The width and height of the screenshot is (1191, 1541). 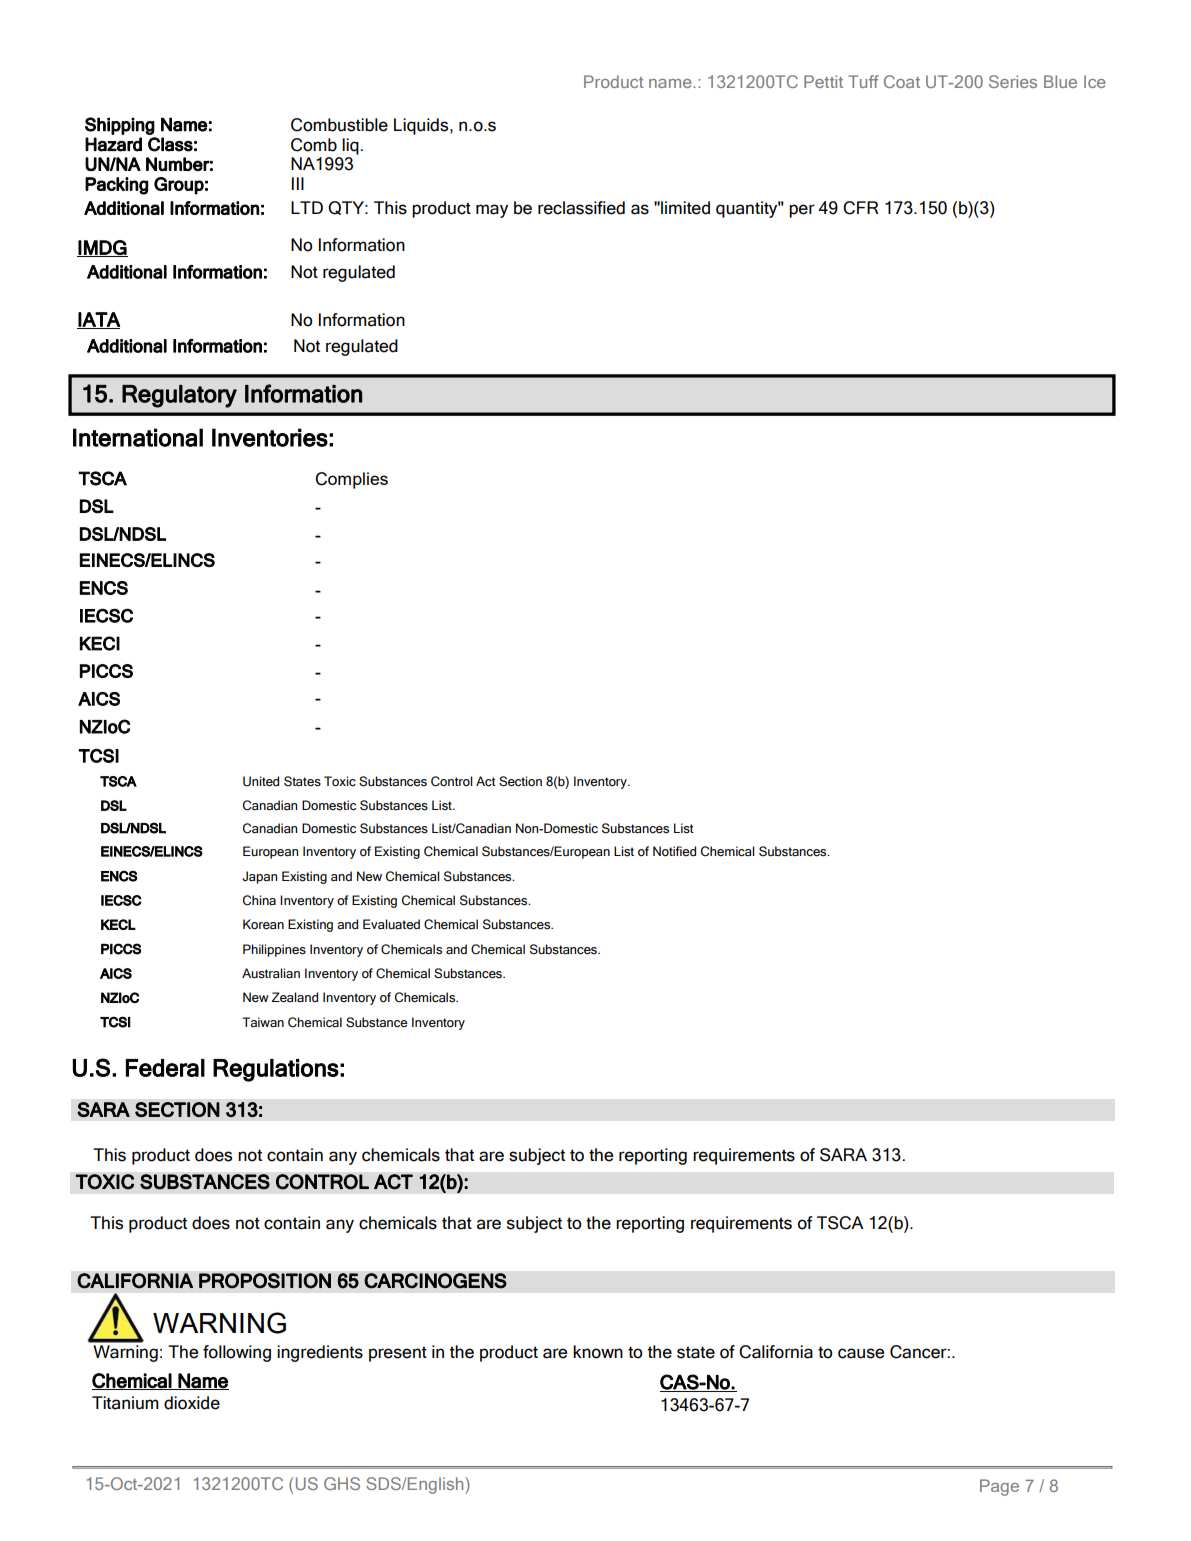 I want to click on Inventories, so click(x=270, y=437).
